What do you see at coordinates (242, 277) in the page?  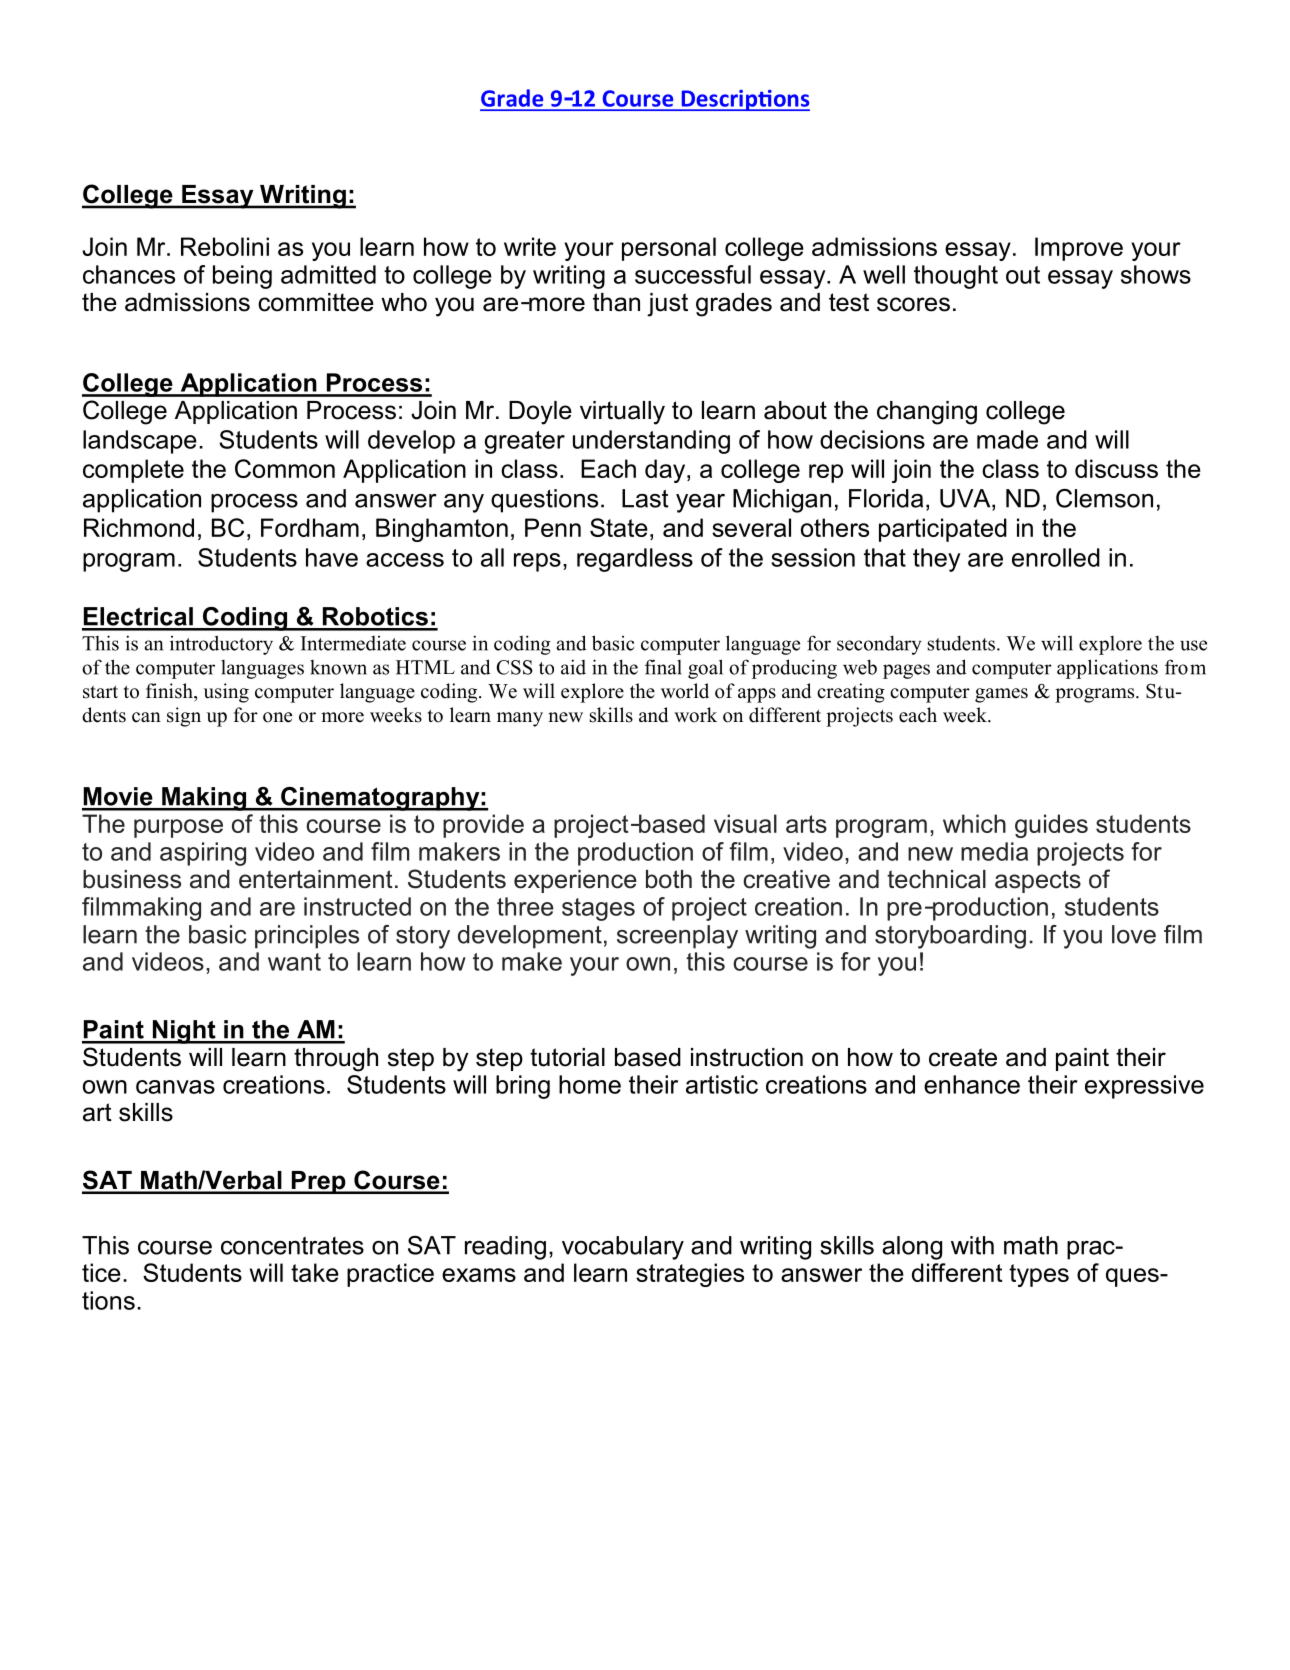 I see `being` at bounding box center [242, 277].
